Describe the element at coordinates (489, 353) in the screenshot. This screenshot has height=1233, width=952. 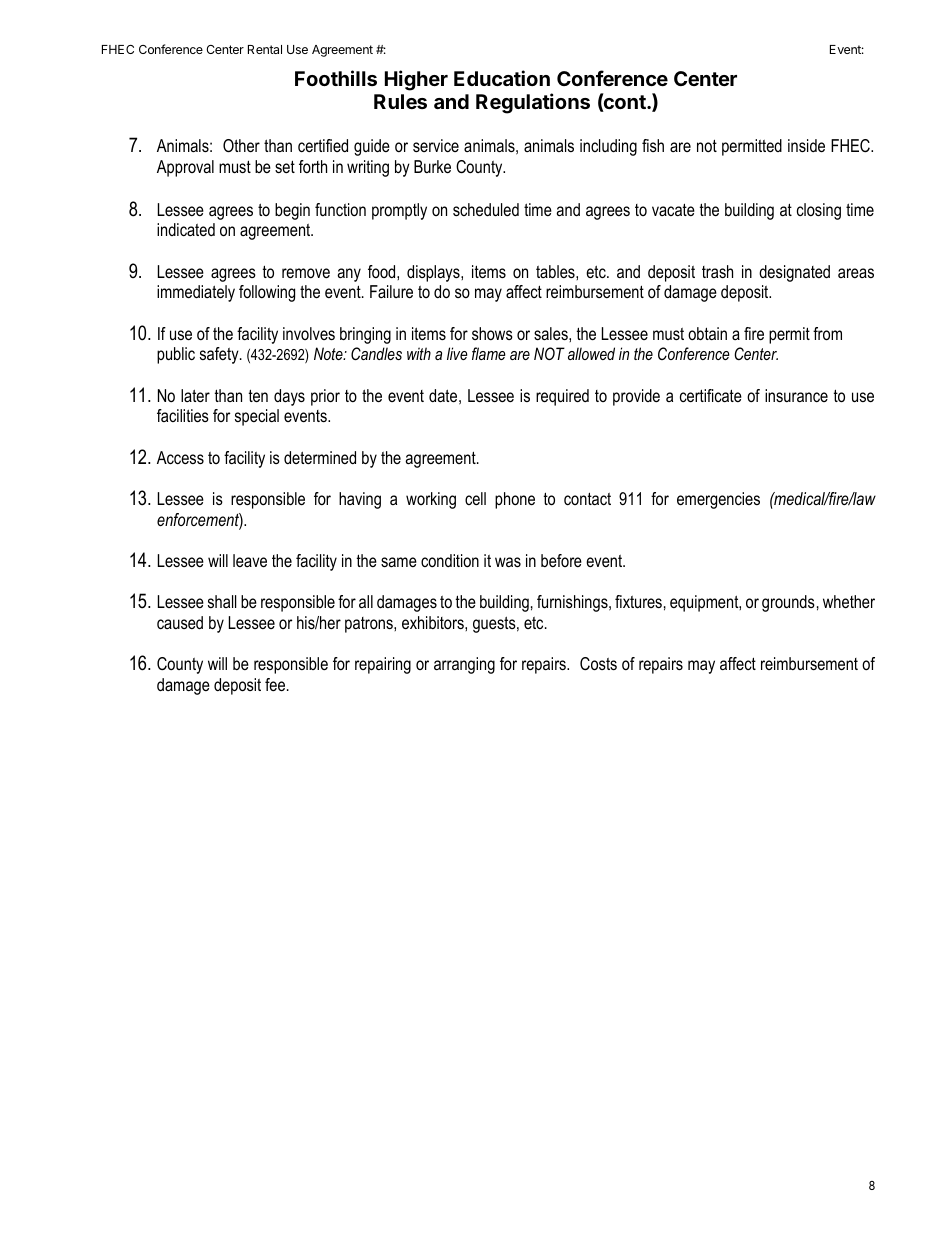
I see `flame` at that location.
